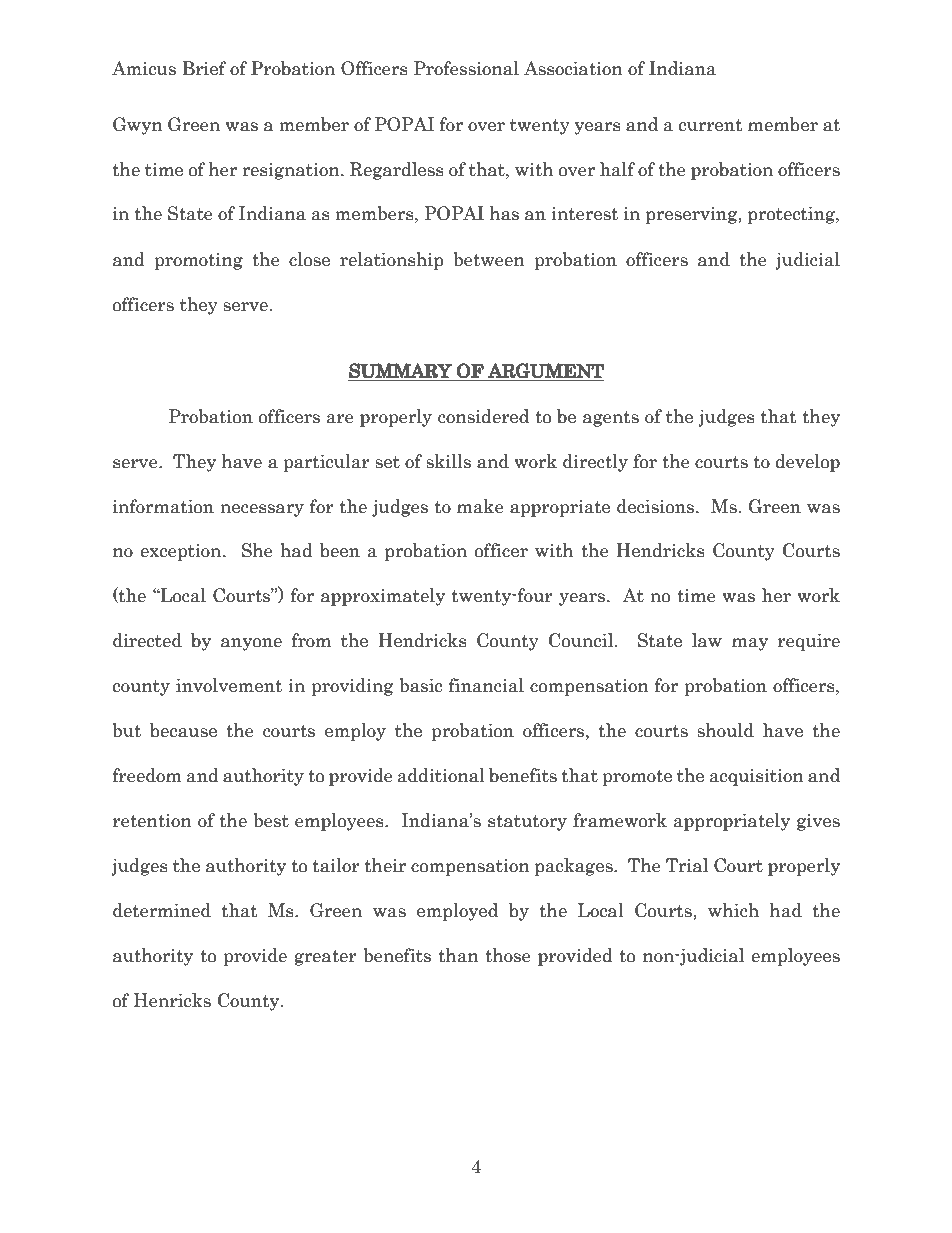 The height and width of the image is (1233, 952). I want to click on Professional, so click(466, 68).
